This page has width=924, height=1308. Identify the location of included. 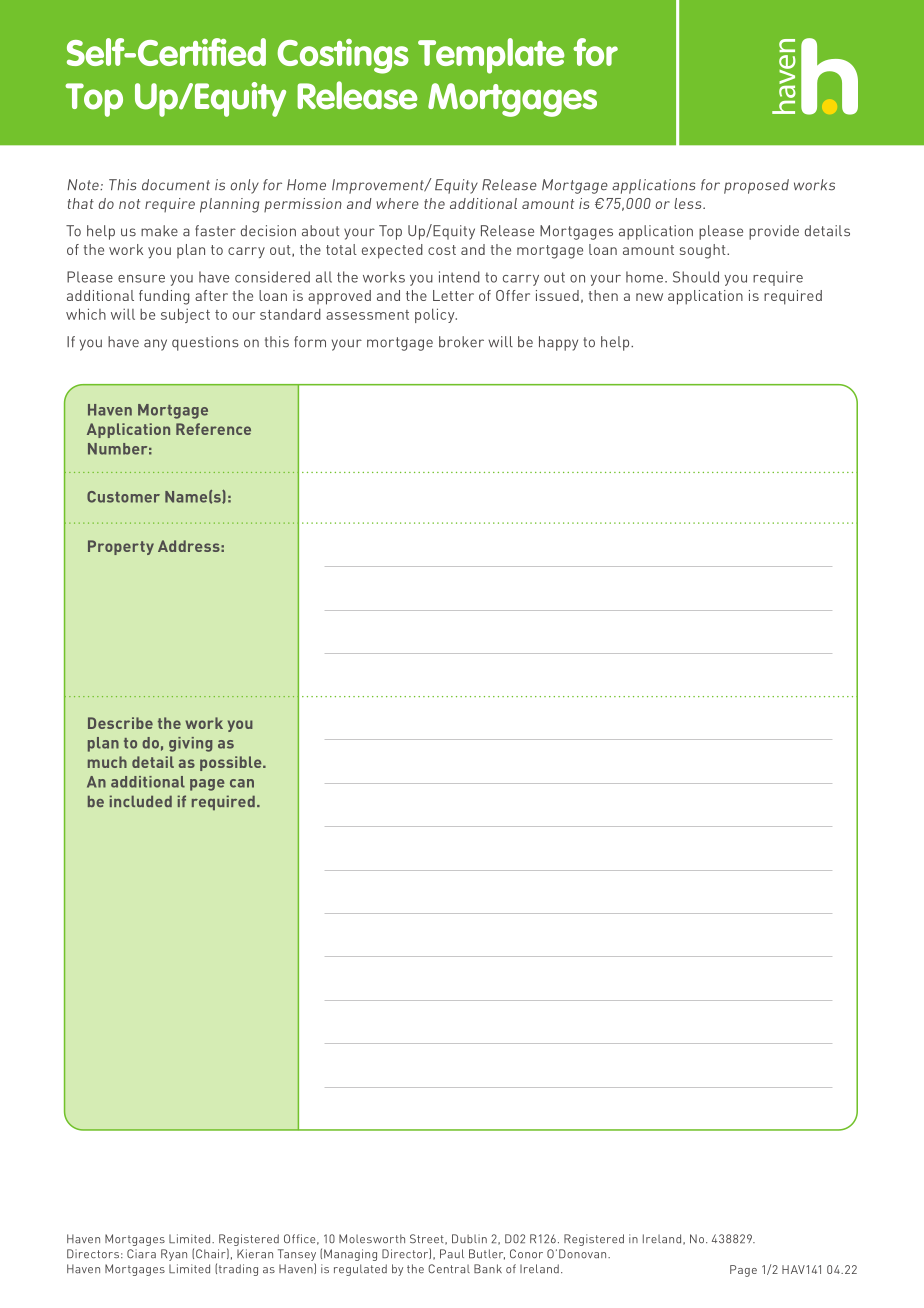
(141, 801).
